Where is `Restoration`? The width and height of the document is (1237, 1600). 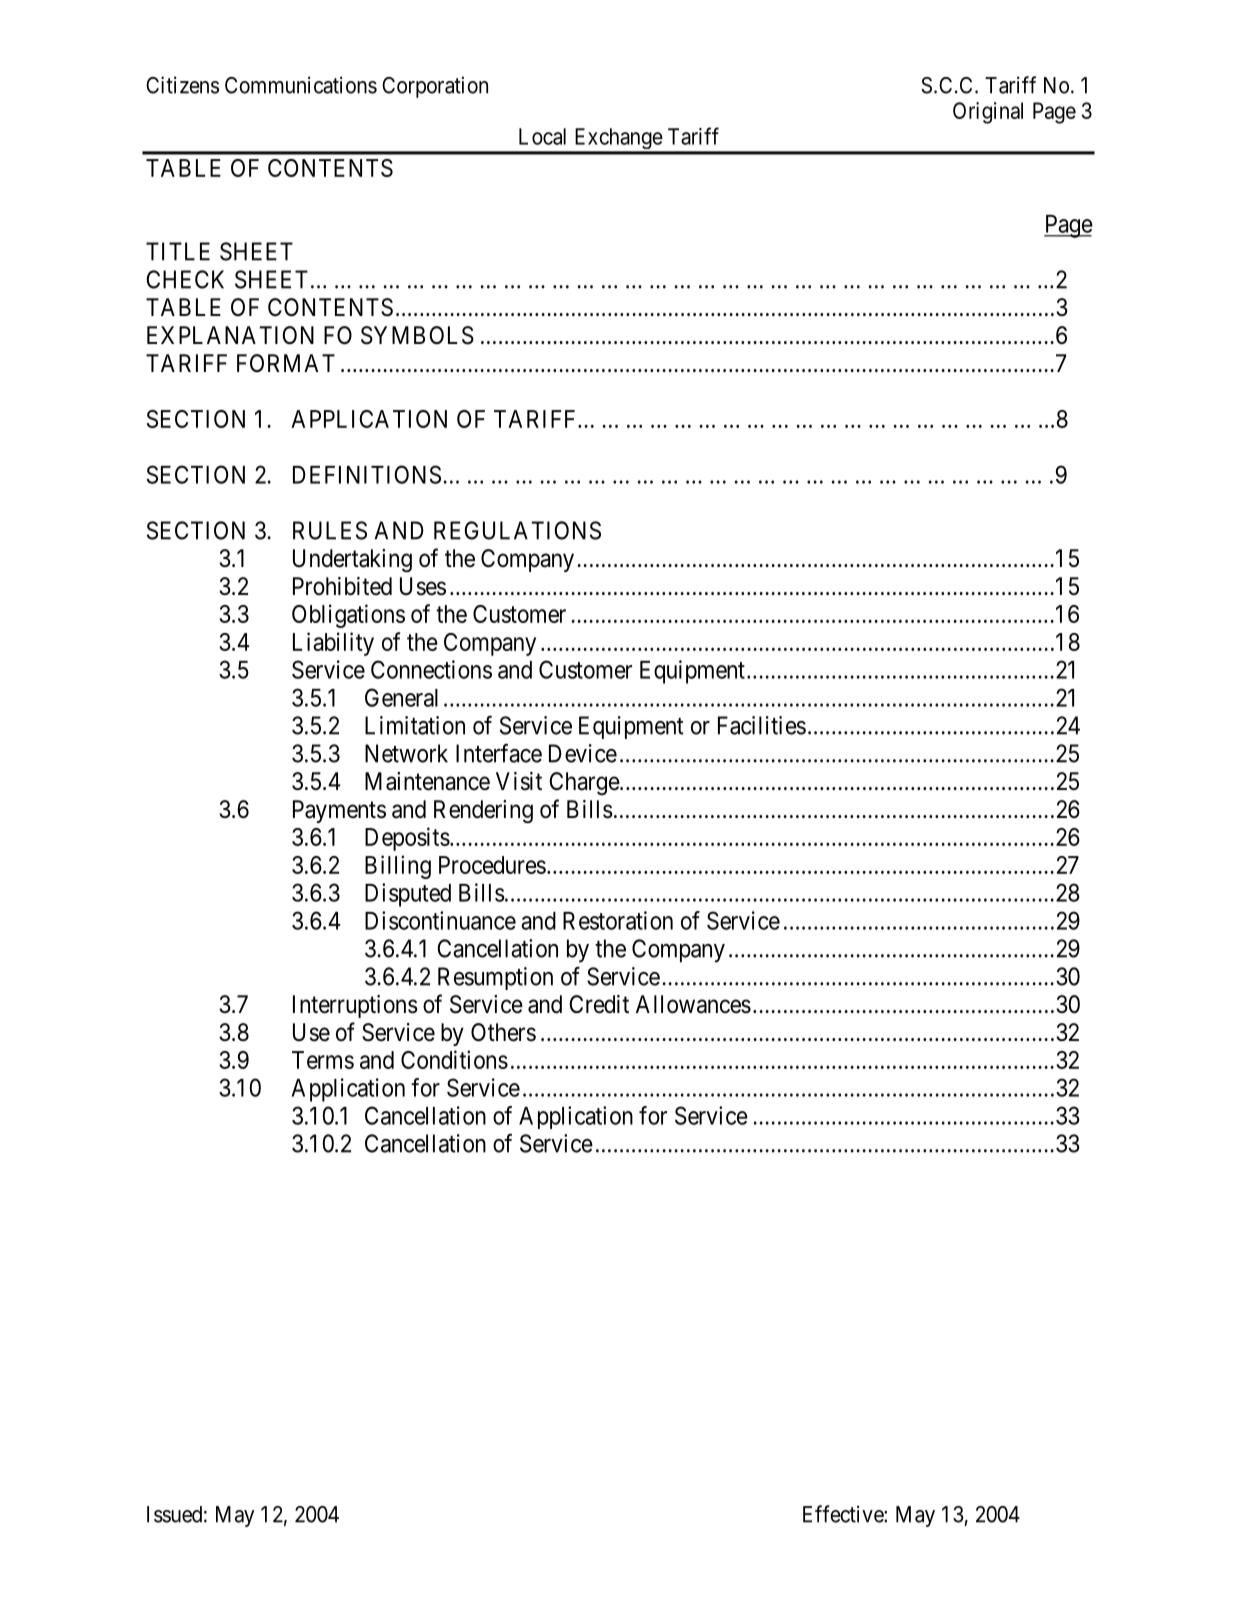 Restoration is located at coordinates (618, 920).
